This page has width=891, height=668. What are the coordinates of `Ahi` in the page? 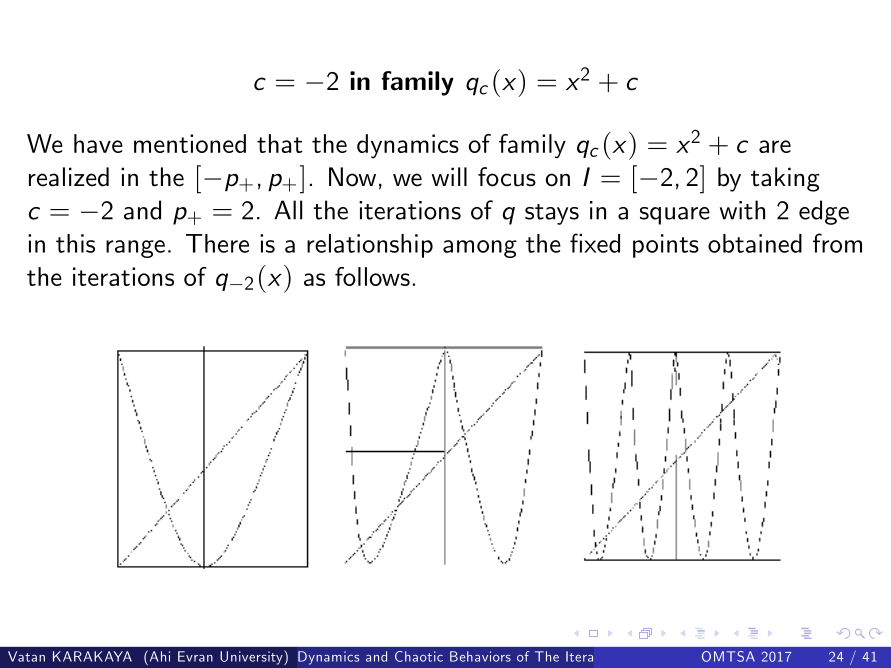 It's located at (158, 656).
